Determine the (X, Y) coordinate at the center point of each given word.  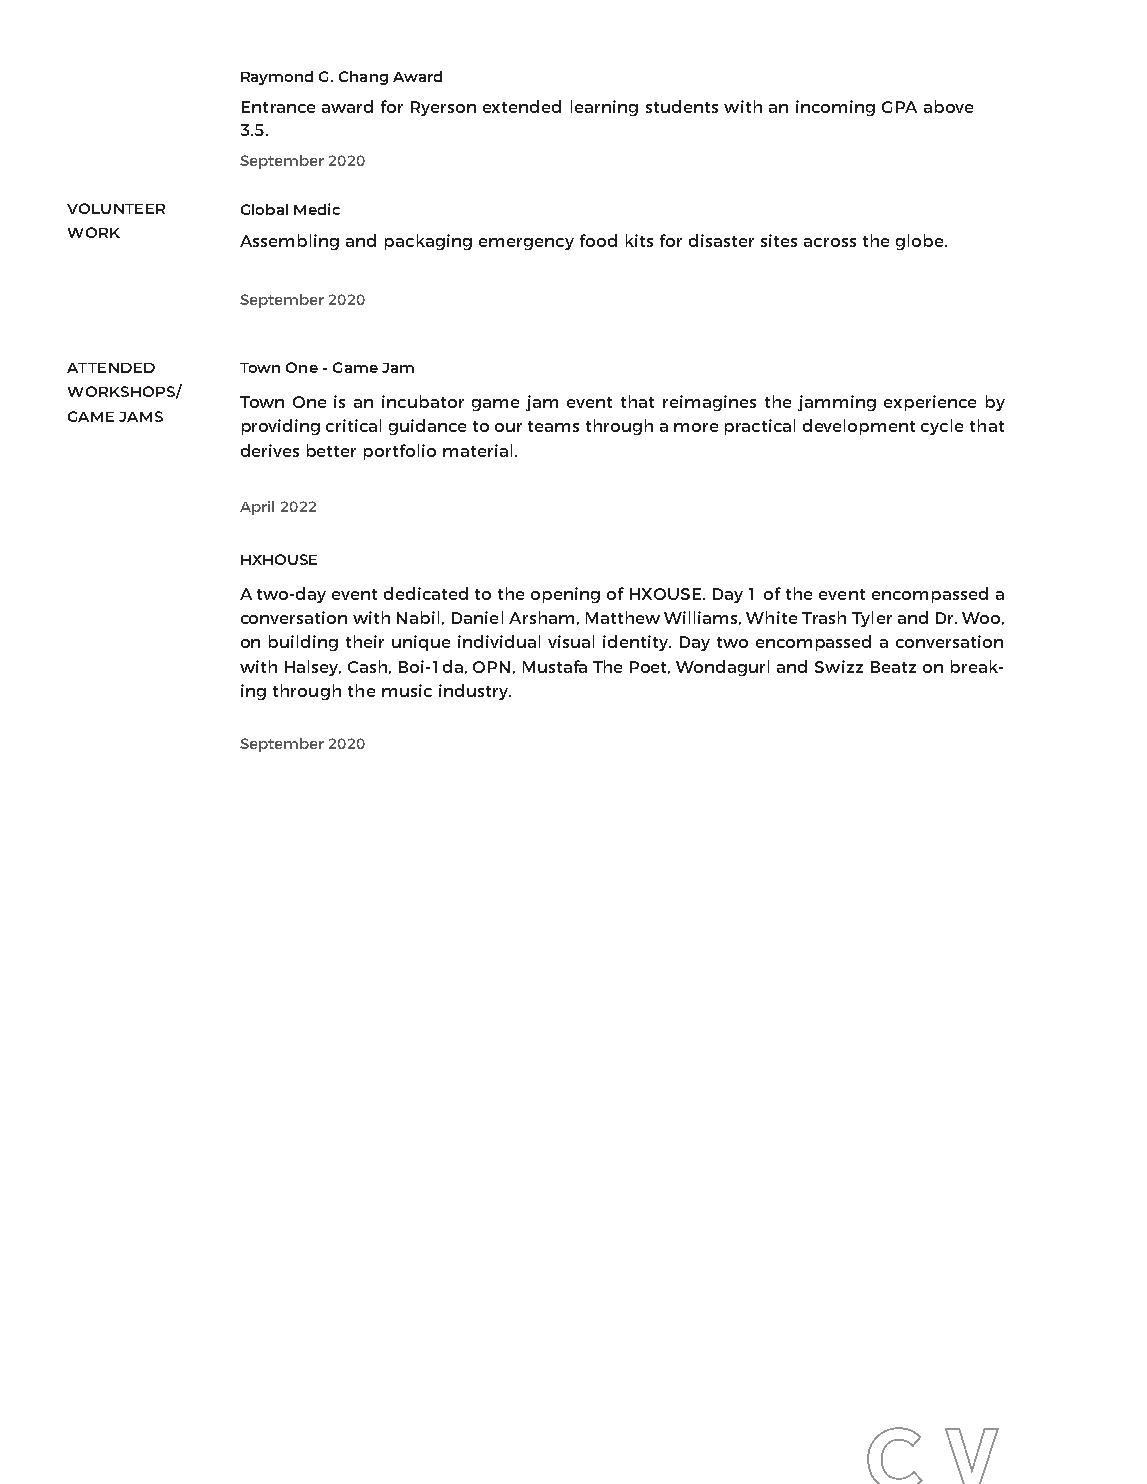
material (477, 450)
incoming (835, 108)
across (830, 242)
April (257, 508)
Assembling (289, 242)
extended (522, 106)
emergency (526, 244)
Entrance (278, 107)
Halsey (313, 668)
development (859, 427)
